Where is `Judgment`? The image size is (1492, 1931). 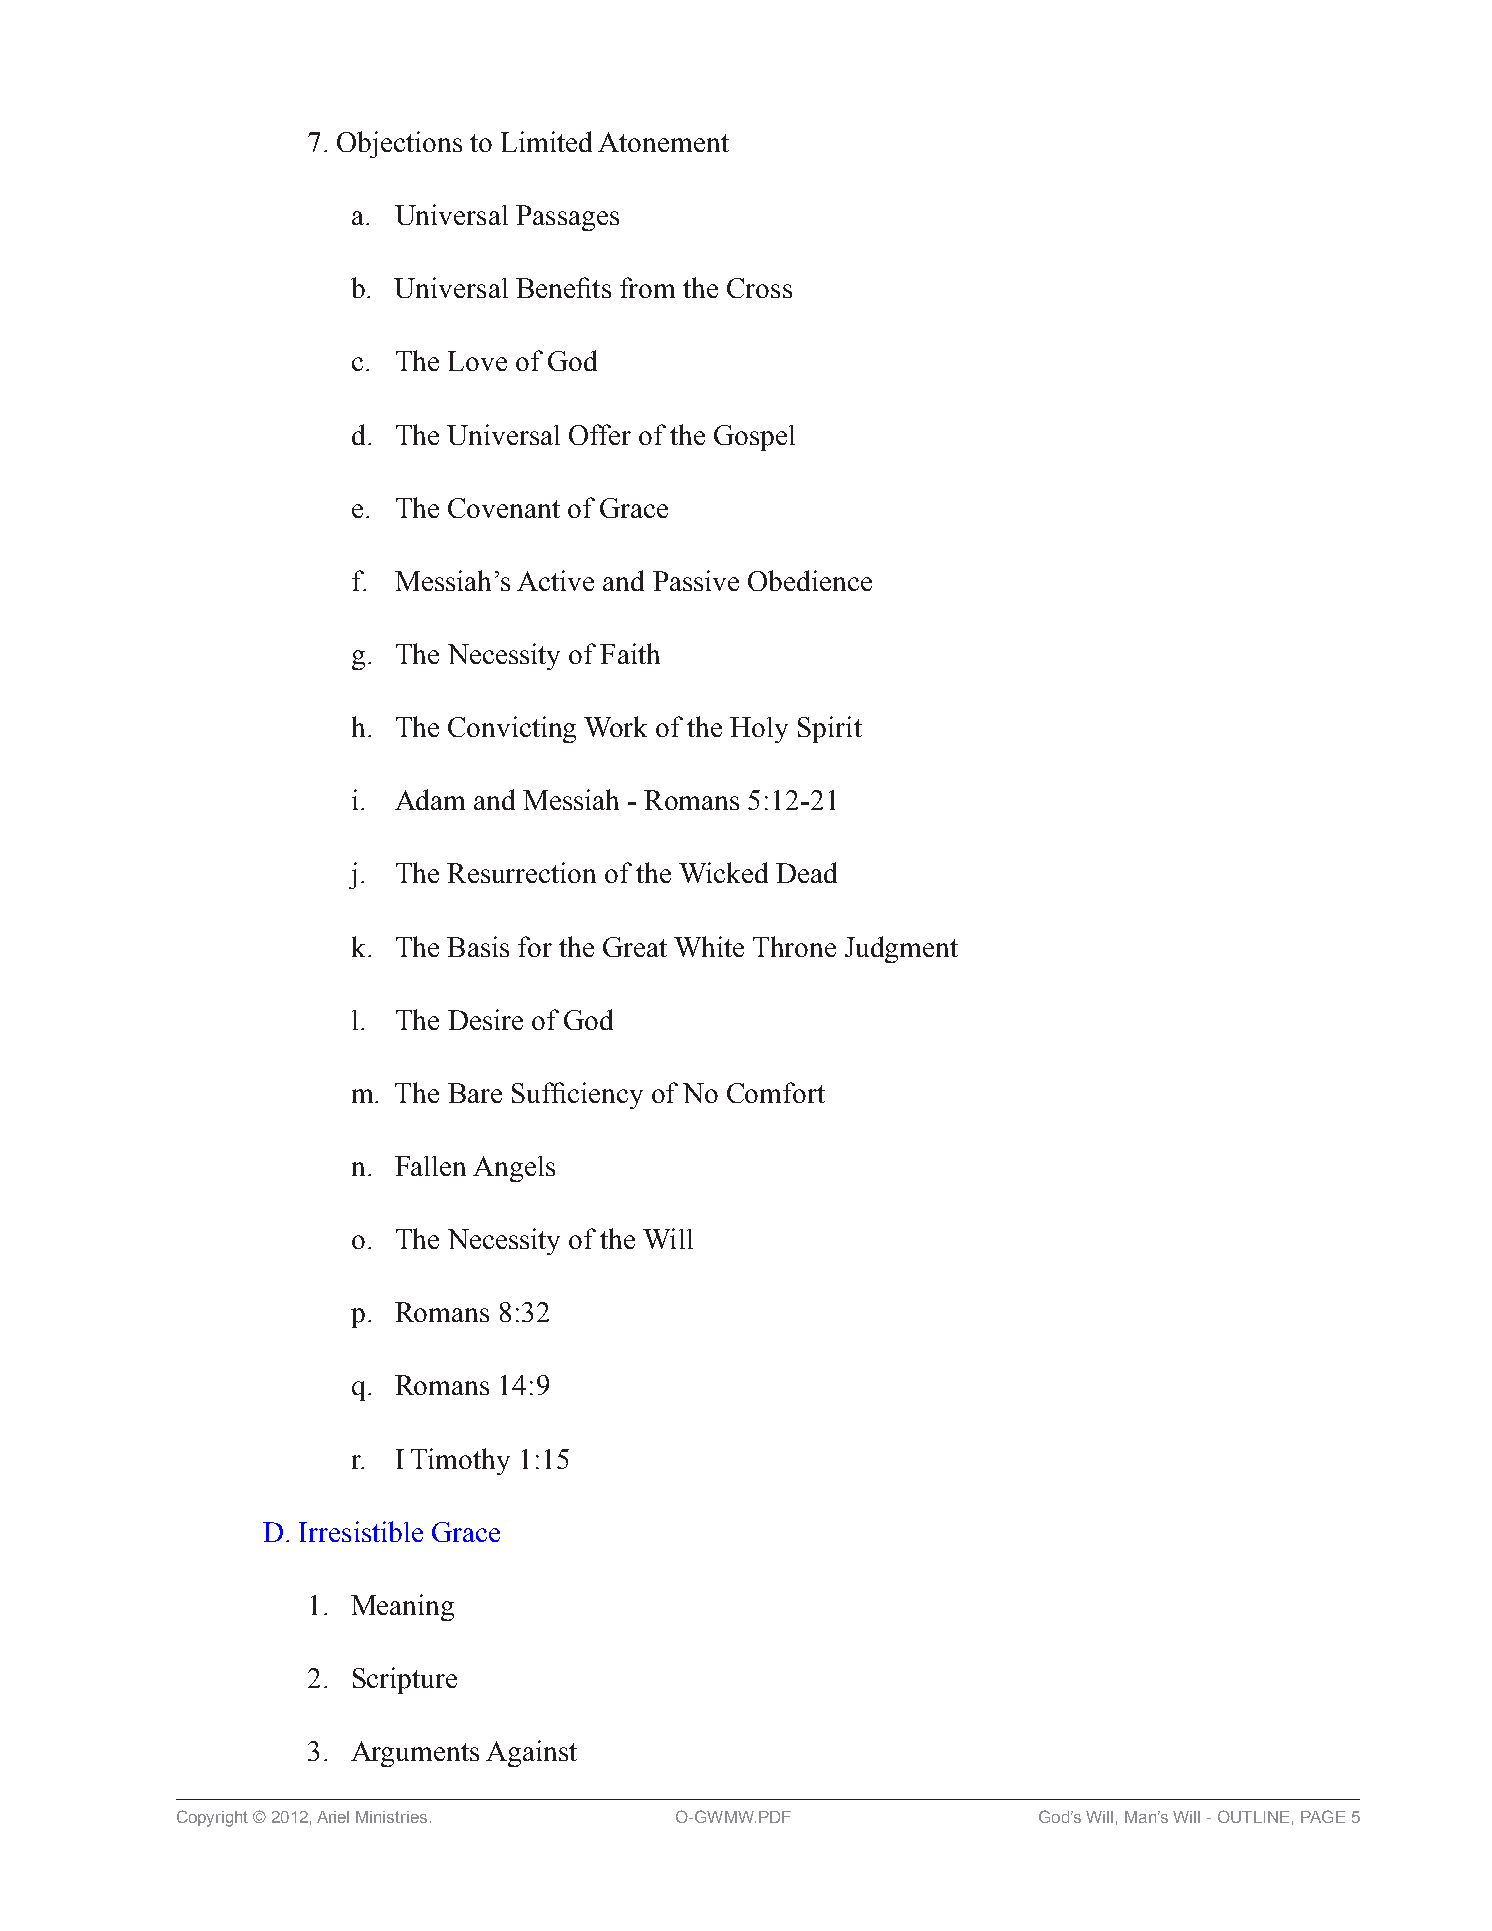 Judgment is located at coordinates (901, 949).
